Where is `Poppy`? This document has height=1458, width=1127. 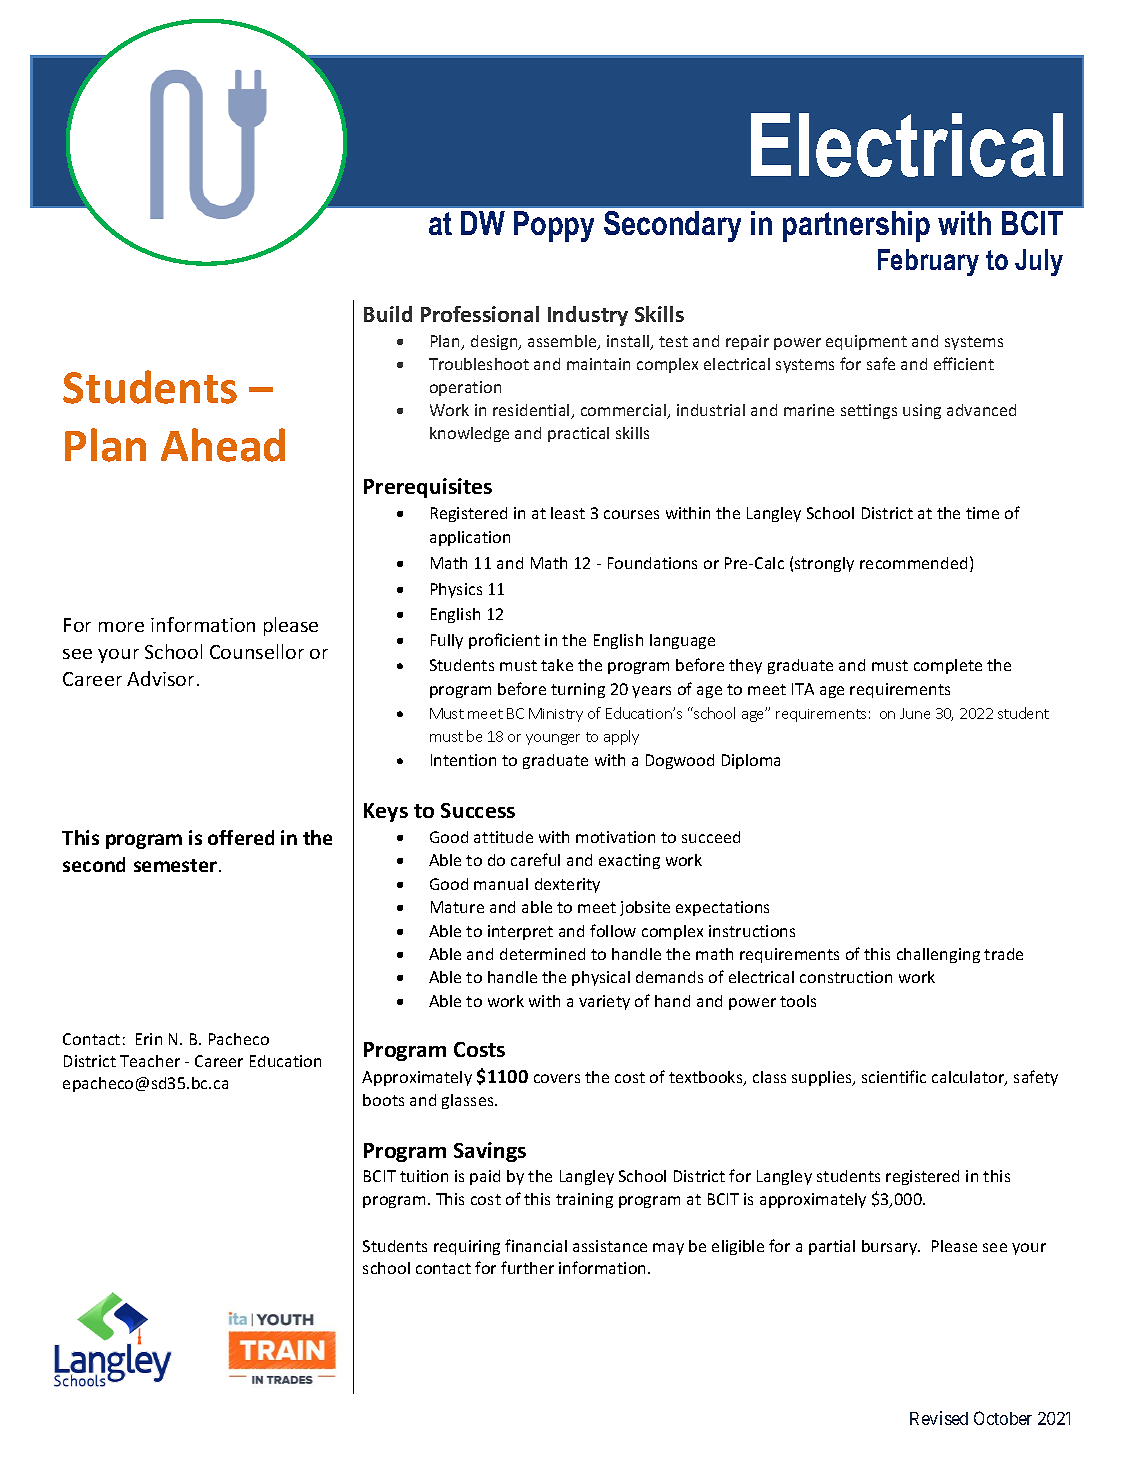
Poppy is located at coordinates (554, 226).
